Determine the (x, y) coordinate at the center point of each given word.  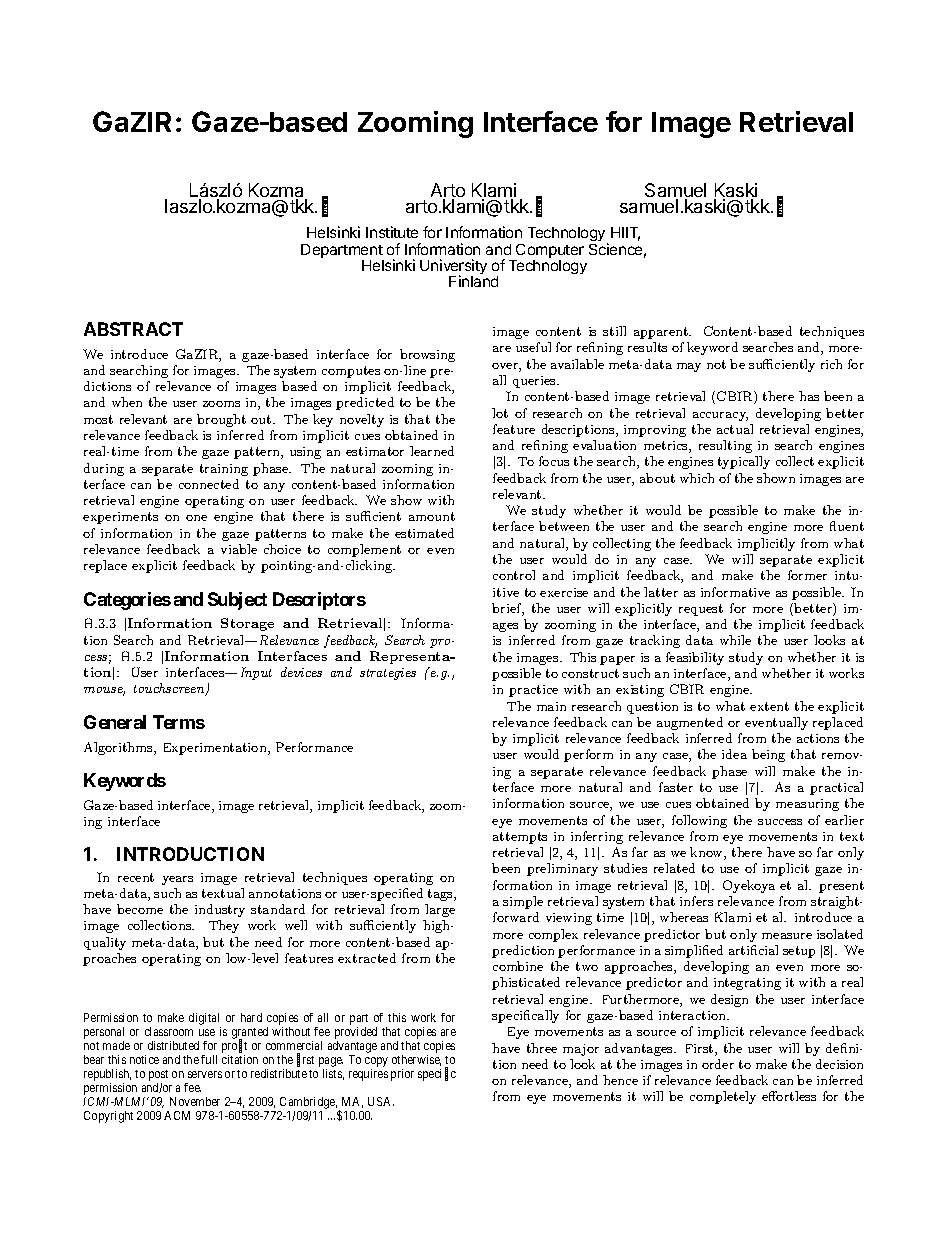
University (453, 268)
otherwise (416, 1060)
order (718, 1064)
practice (533, 691)
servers (205, 1074)
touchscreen (170, 689)
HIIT (625, 234)
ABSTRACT (133, 329)
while (735, 640)
